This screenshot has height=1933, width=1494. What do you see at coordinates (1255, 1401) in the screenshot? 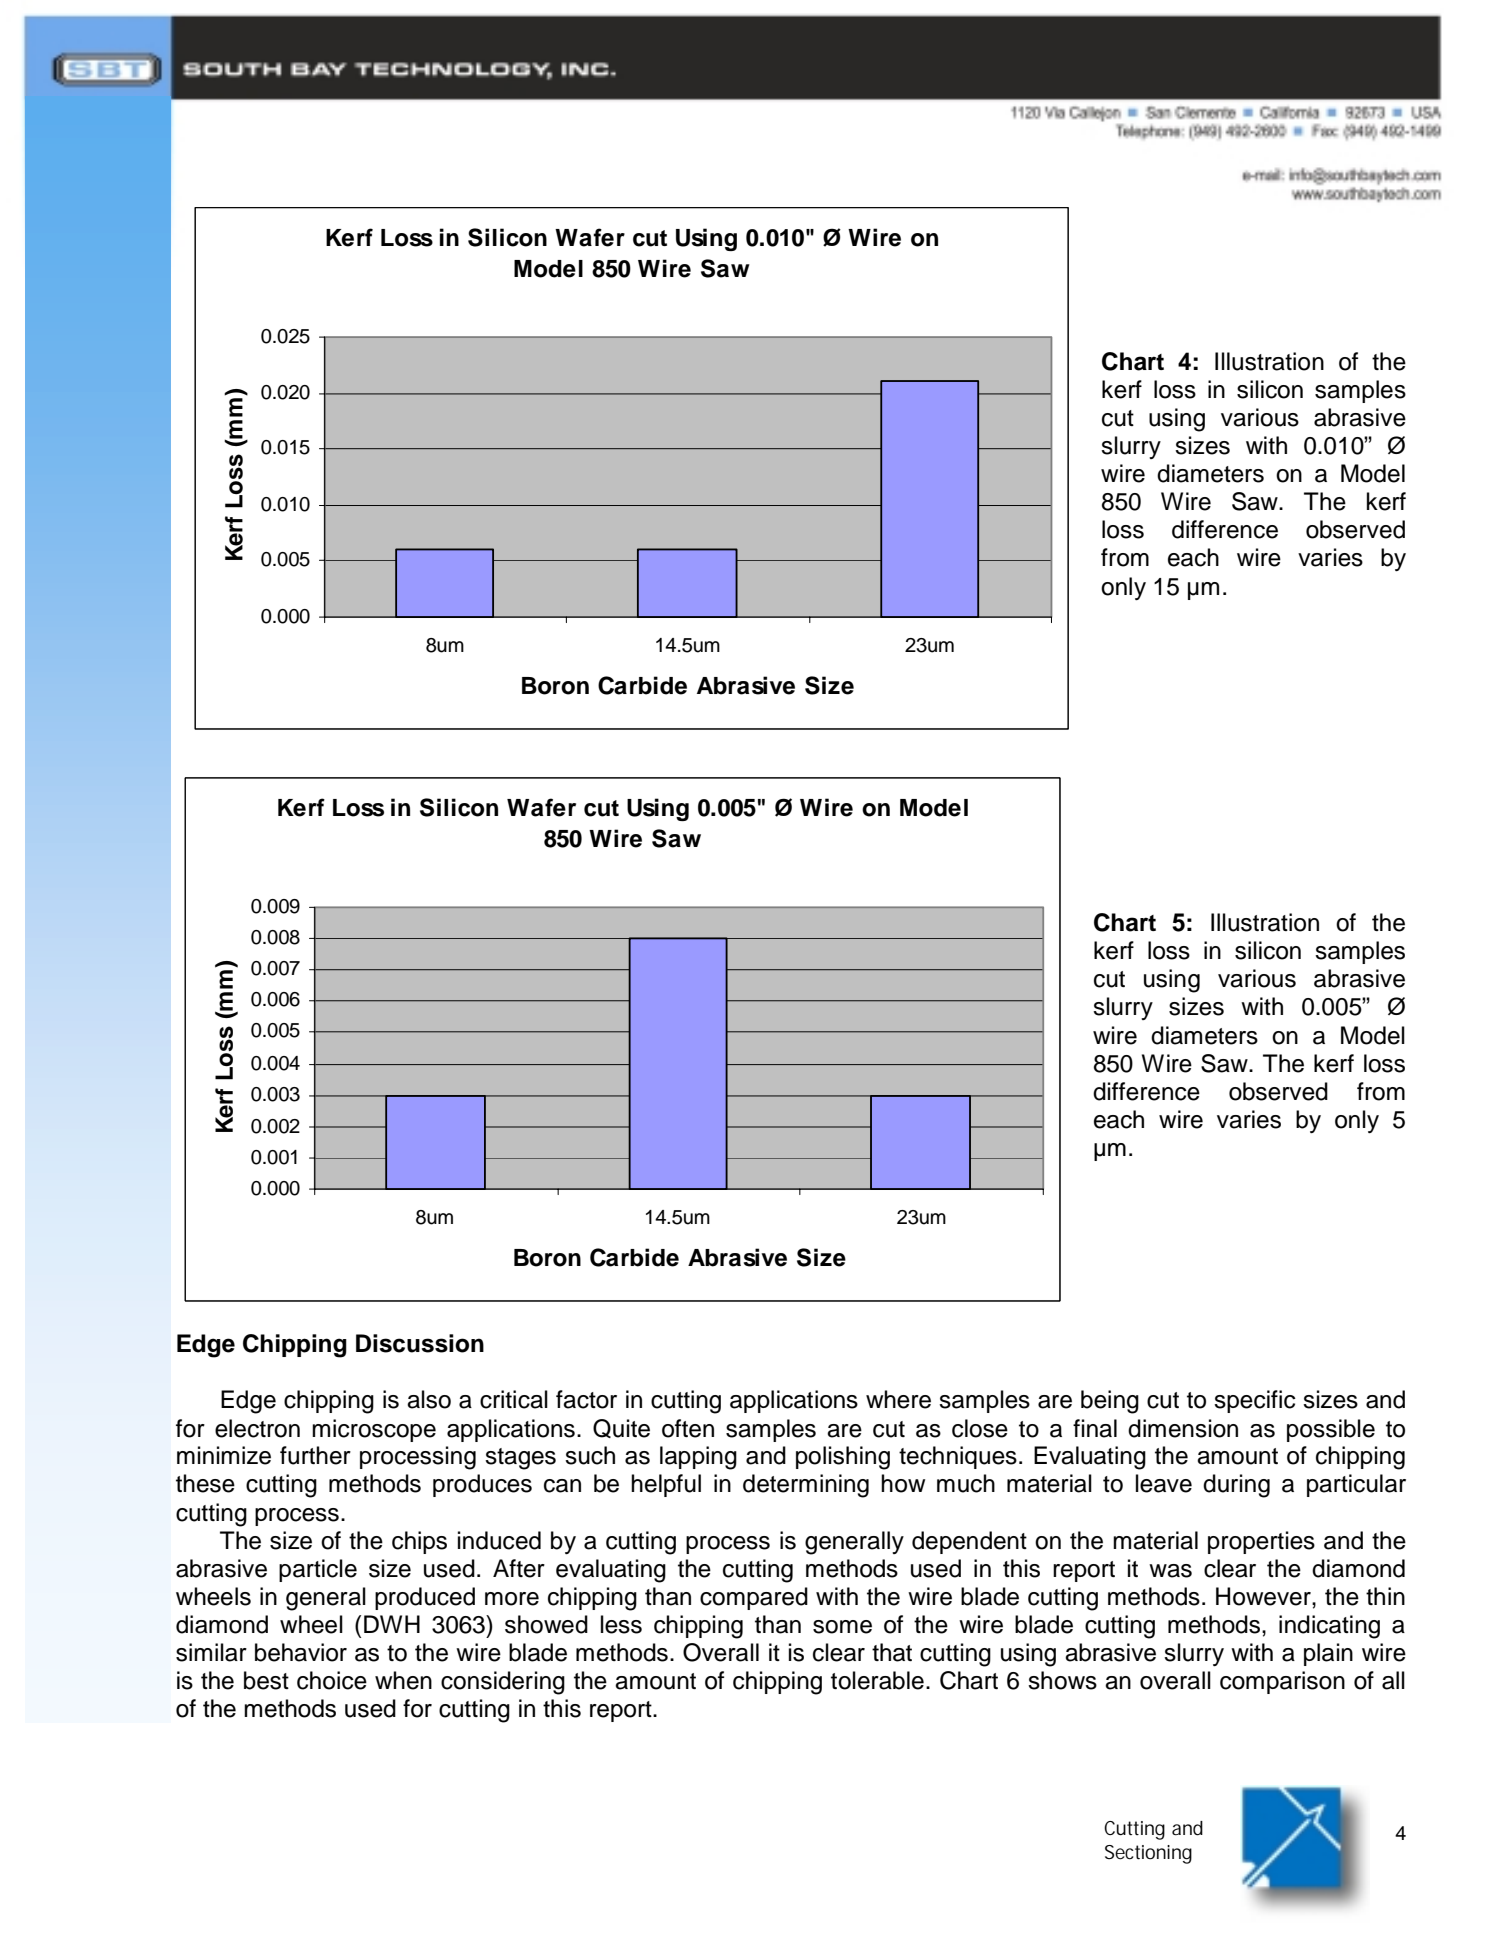
I see `specific` at bounding box center [1255, 1401].
